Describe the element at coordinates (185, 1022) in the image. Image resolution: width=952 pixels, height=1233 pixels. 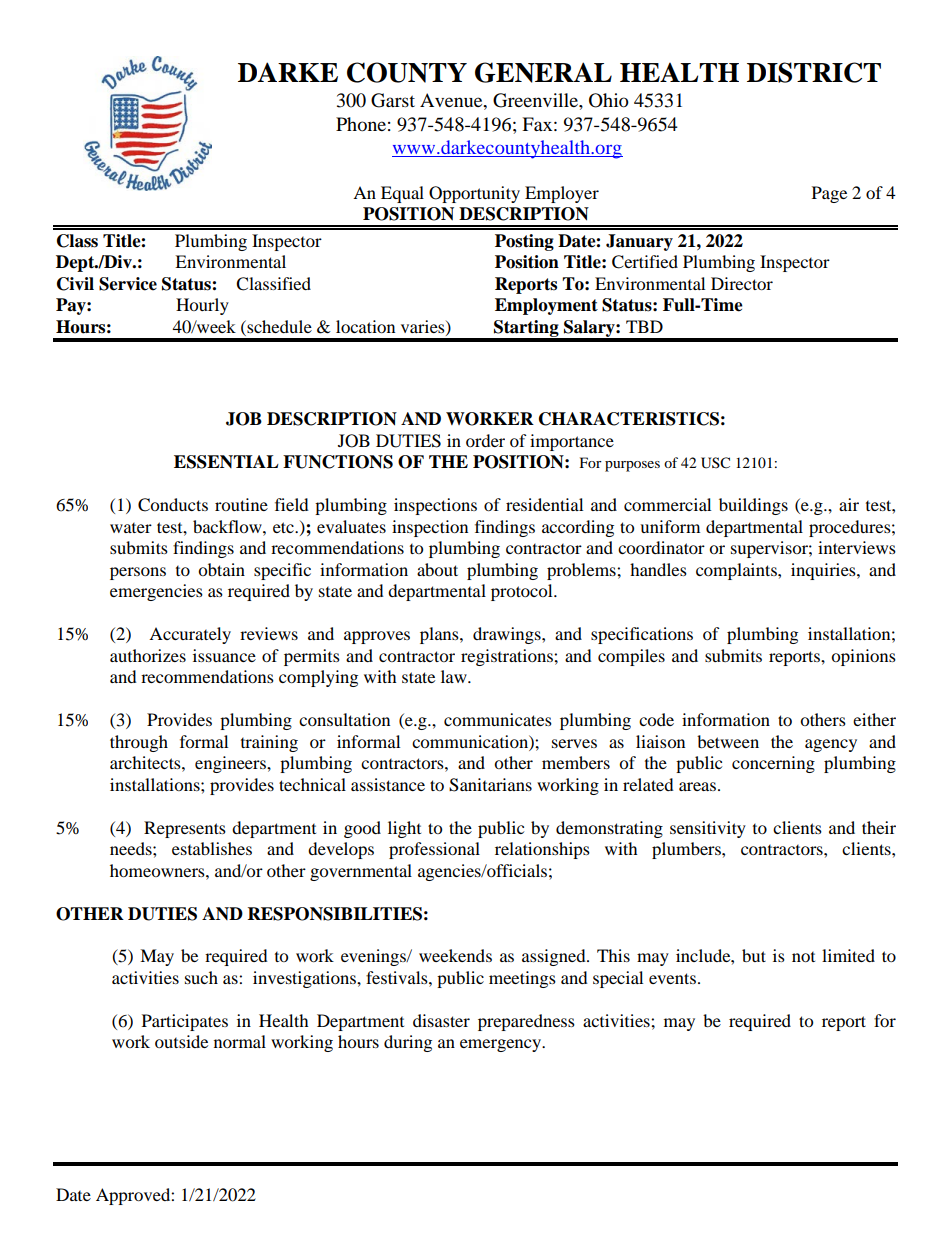
I see `Participates` at that location.
